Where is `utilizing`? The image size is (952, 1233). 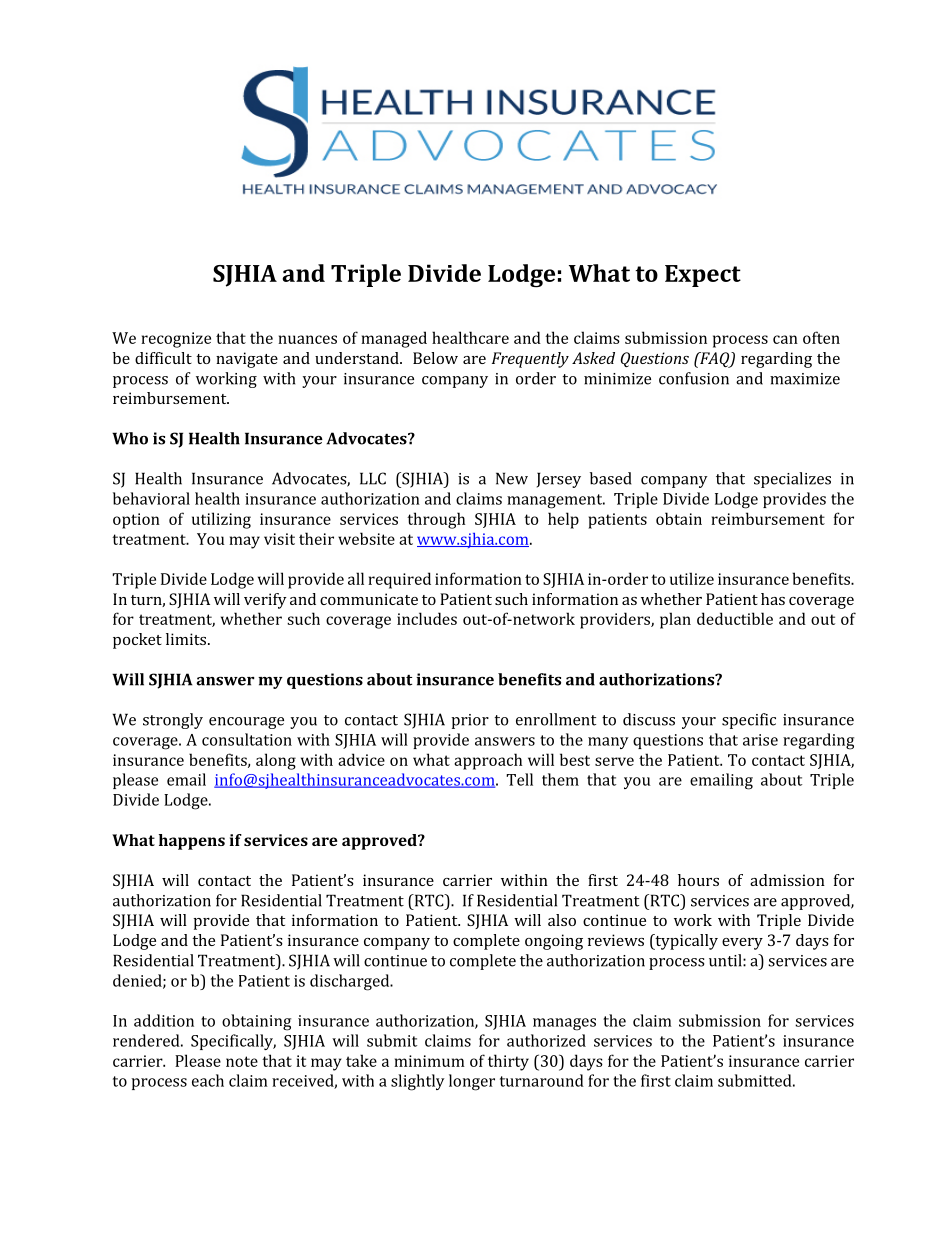 utilizing is located at coordinates (221, 520).
